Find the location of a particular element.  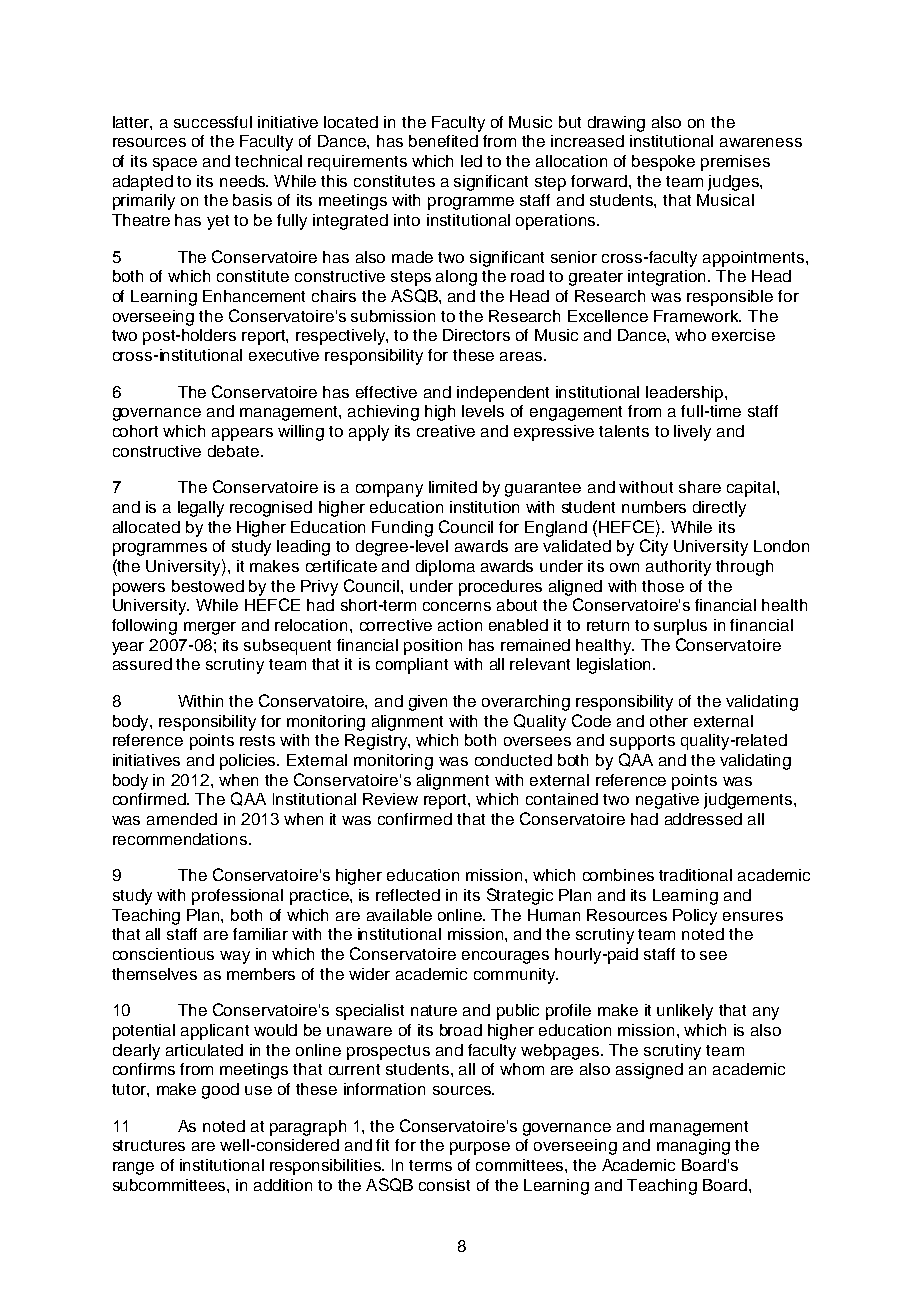

Review is located at coordinates (390, 799).
